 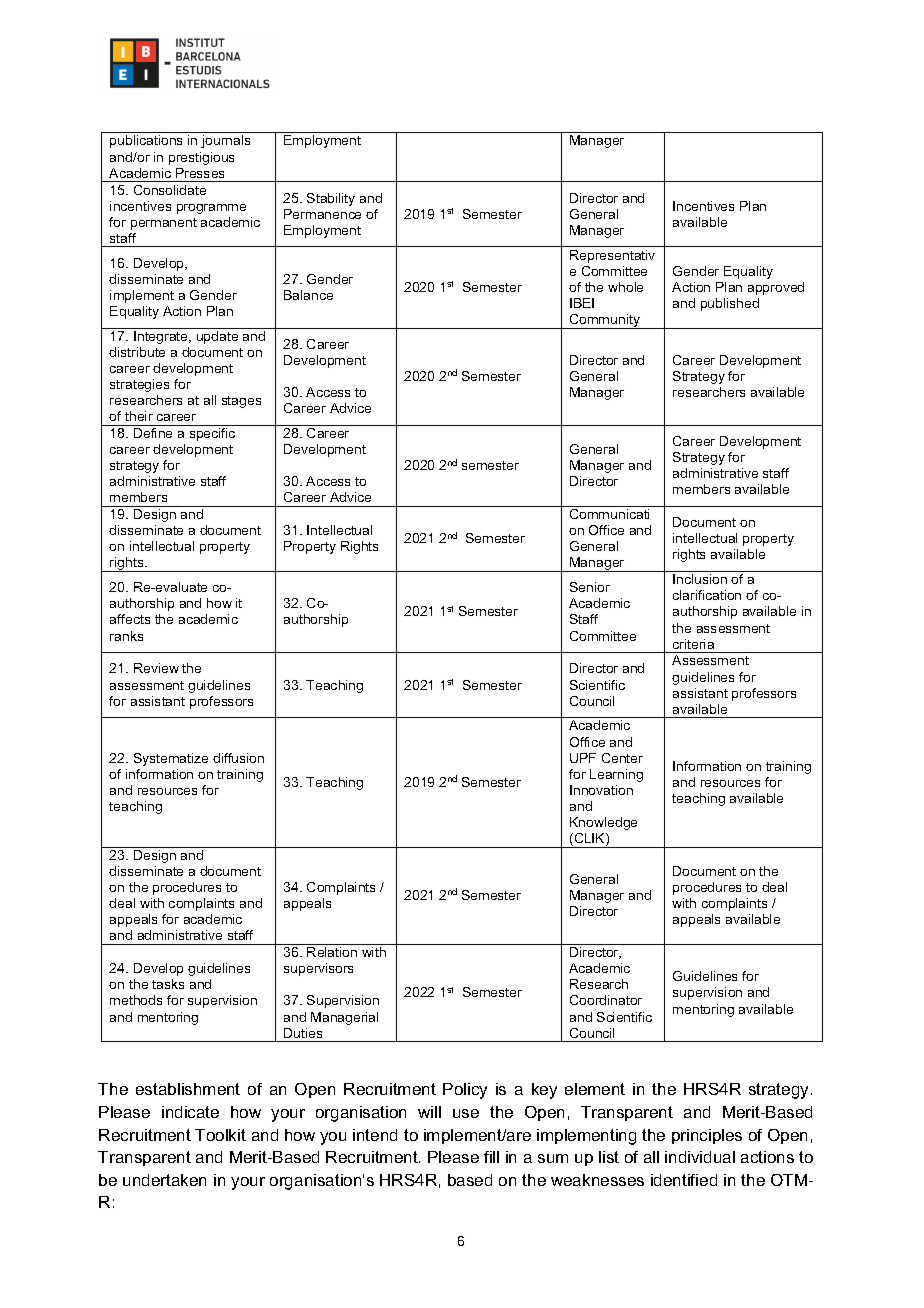 What do you see at coordinates (693, 644) in the screenshot?
I see `criteria` at bounding box center [693, 644].
